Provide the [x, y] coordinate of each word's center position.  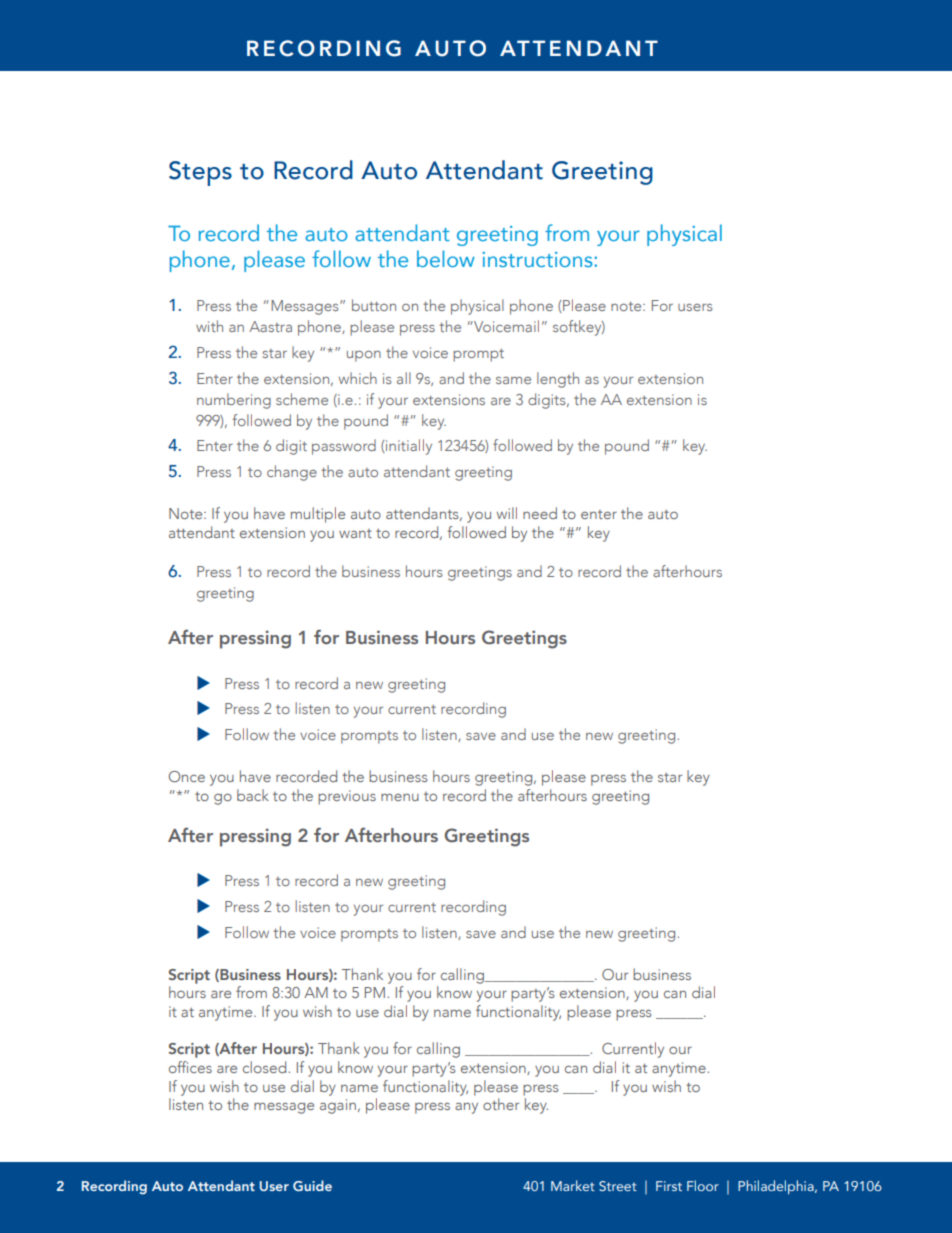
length [558, 380]
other [501, 1104]
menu [400, 797]
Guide [312, 1185]
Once [187, 776]
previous [347, 797]
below [446, 258]
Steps [200, 173]
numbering [234, 401]
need [540, 513]
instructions [539, 259]
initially [408, 447]
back [253, 795]
